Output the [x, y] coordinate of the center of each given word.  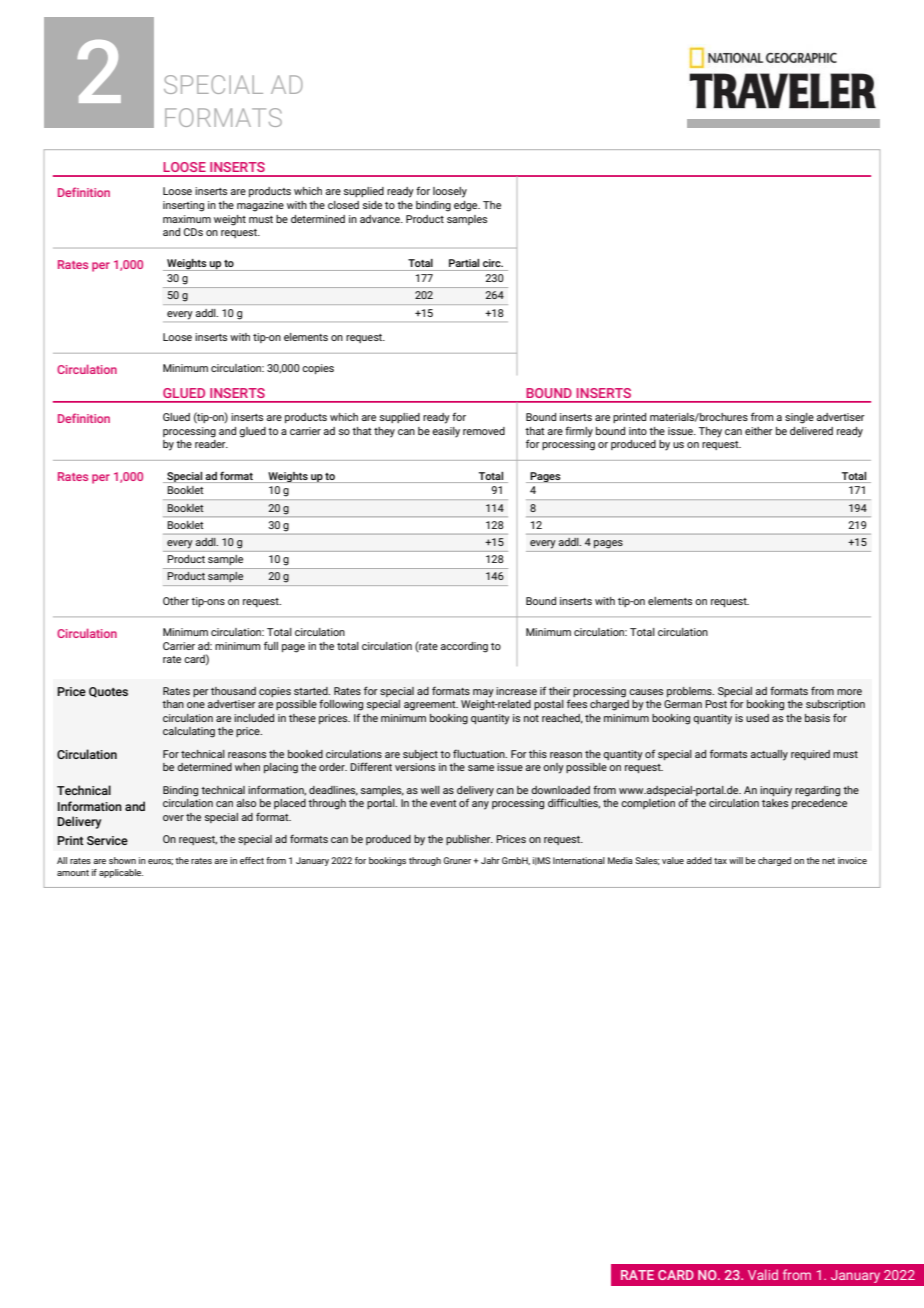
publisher [469, 840]
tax [720, 861]
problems [690, 692]
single [799, 418]
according [464, 647]
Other [176, 601]
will [736, 860]
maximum [187, 219]
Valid [763, 1274]
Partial [464, 263]
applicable [121, 873]
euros [160, 862]
